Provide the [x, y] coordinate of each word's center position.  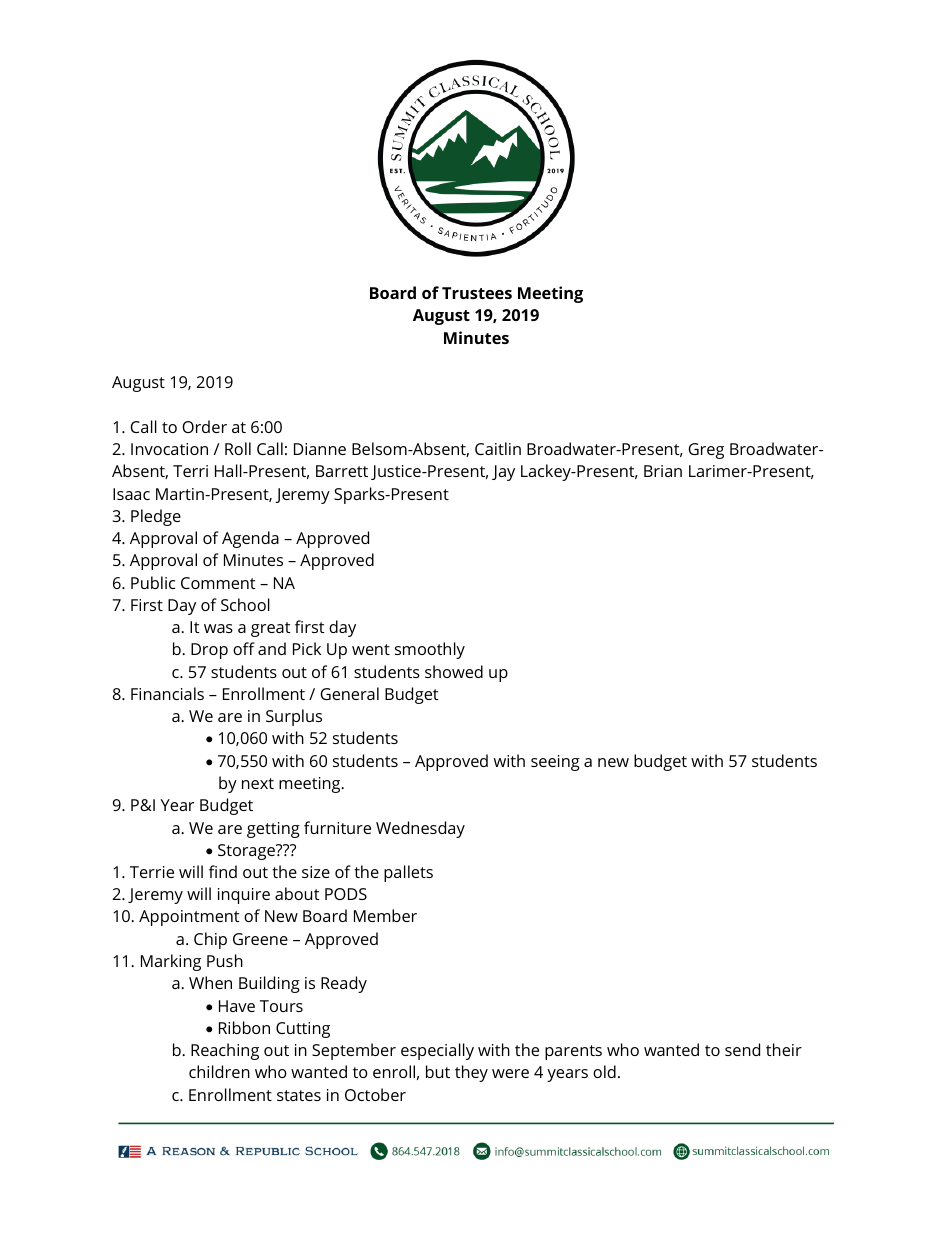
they [471, 1073]
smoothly [430, 650]
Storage [247, 852]
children [219, 1071]
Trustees [477, 293]
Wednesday [420, 829]
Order [204, 426]
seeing [555, 763]
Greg [706, 451]
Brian [663, 471]
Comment [218, 583]
